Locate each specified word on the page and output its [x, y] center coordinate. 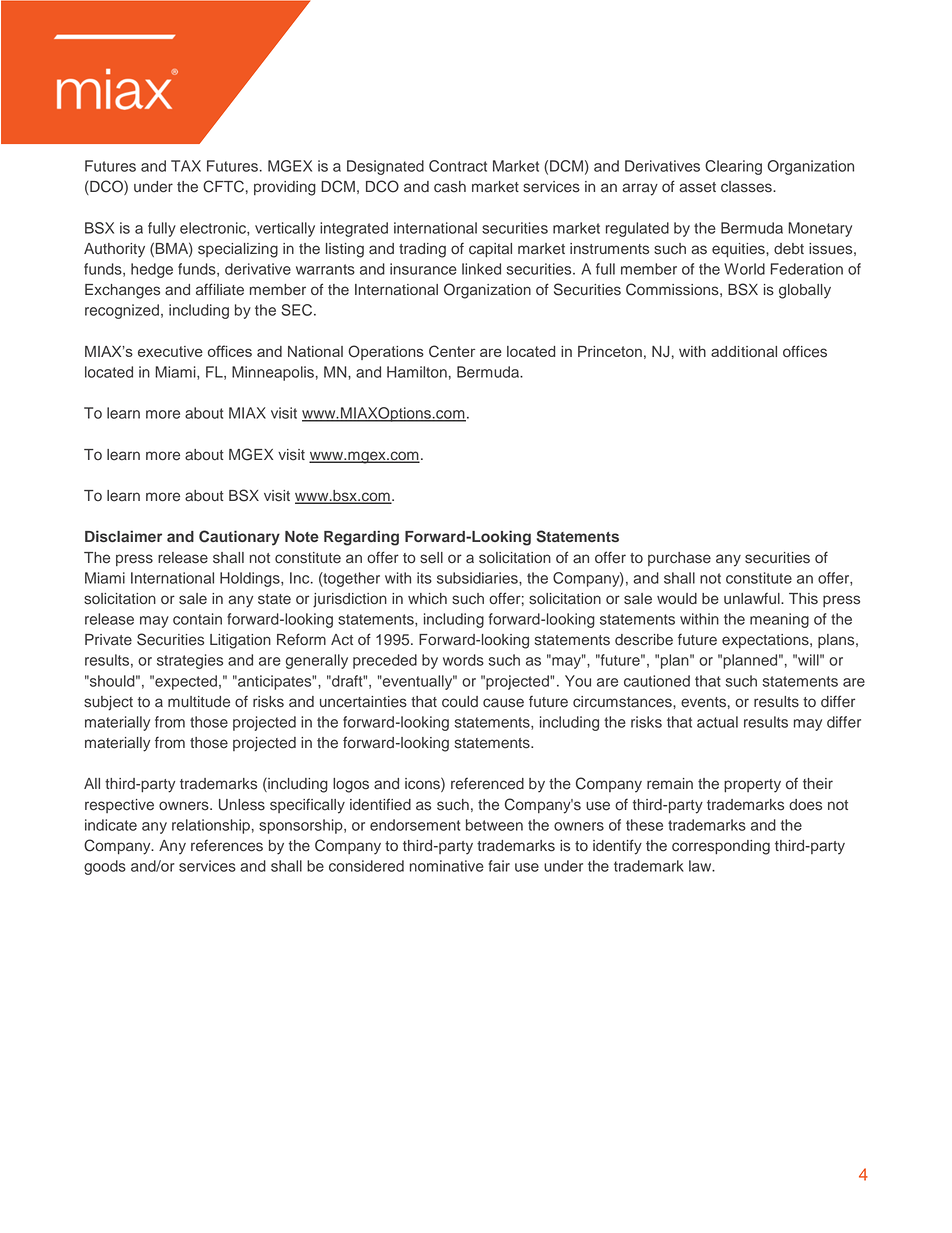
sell [431, 558]
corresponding [721, 847]
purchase [679, 559]
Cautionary [239, 538]
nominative [447, 866]
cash [450, 187]
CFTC [223, 186]
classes [747, 187]
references [227, 845]
